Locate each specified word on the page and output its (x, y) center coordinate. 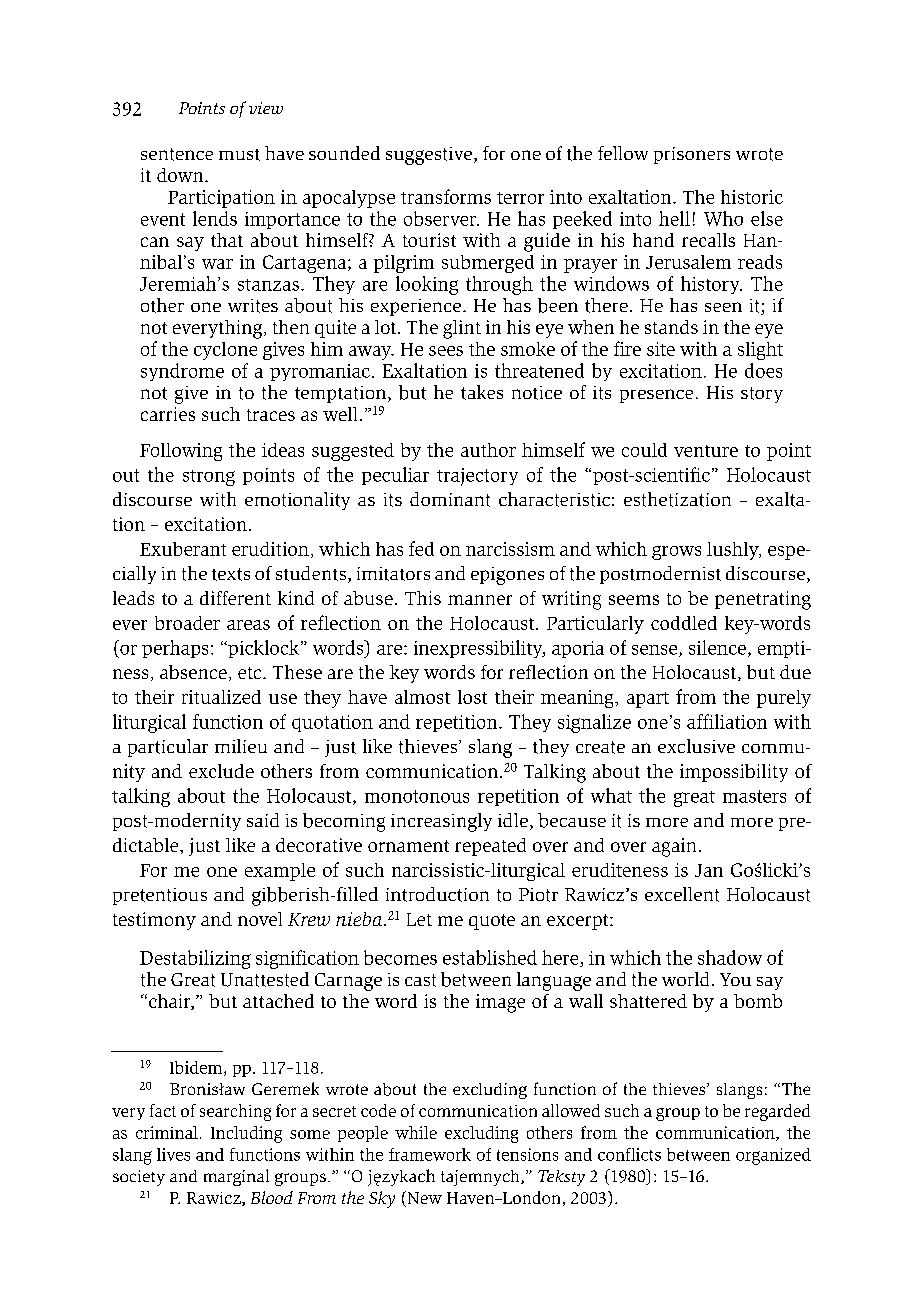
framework (430, 1154)
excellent (682, 894)
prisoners (692, 155)
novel (260, 919)
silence (717, 647)
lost (472, 697)
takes (482, 392)
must (239, 155)
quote (492, 922)
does (763, 370)
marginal (236, 1177)
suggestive (430, 156)
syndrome (182, 372)
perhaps (175, 649)
